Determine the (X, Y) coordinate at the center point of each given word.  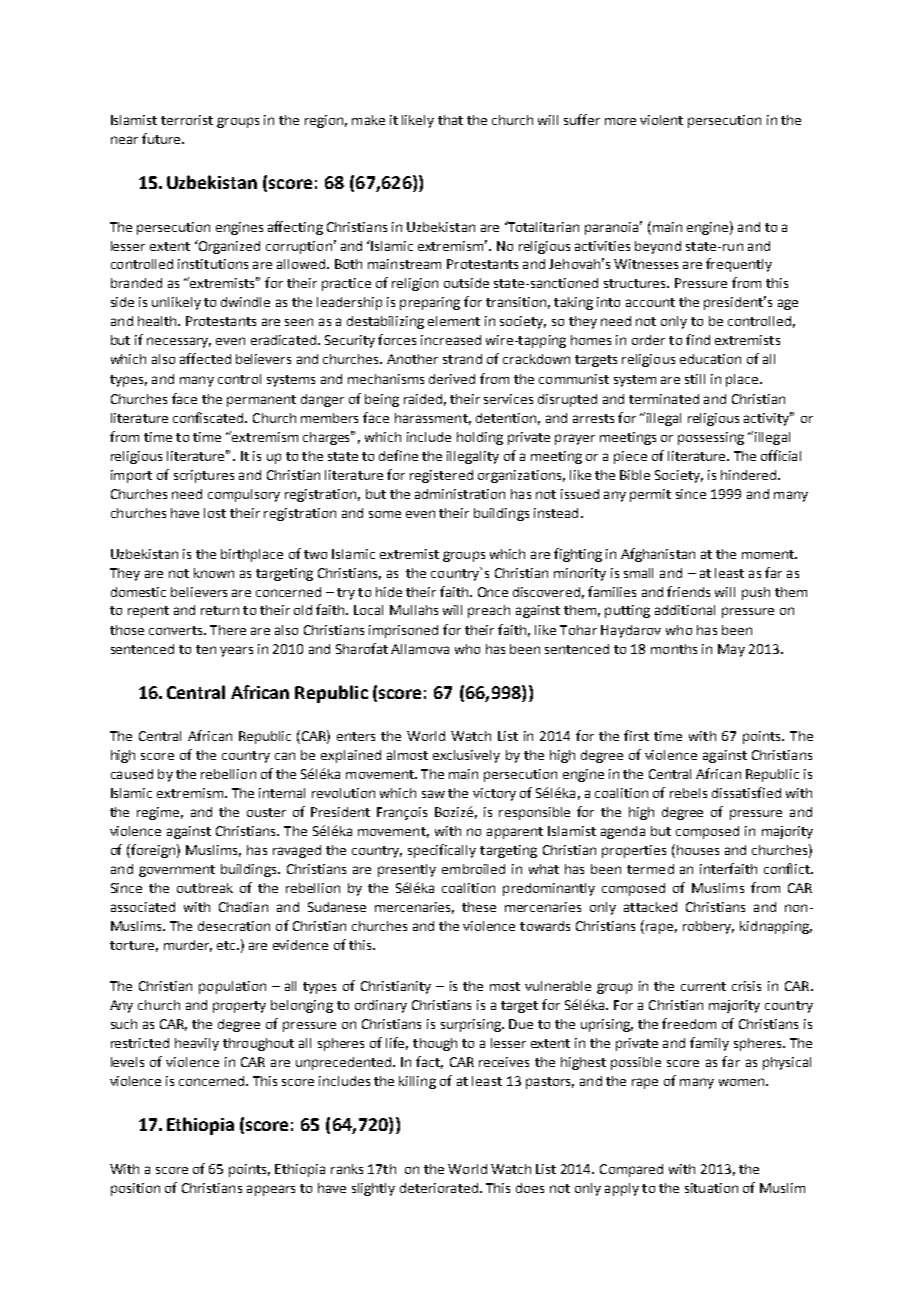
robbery (708, 927)
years (236, 651)
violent (661, 120)
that (450, 120)
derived (452, 379)
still (695, 379)
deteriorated (439, 1188)
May (731, 650)
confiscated (209, 417)
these (479, 907)
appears (271, 1190)
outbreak (205, 888)
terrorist (187, 120)
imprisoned (403, 631)
